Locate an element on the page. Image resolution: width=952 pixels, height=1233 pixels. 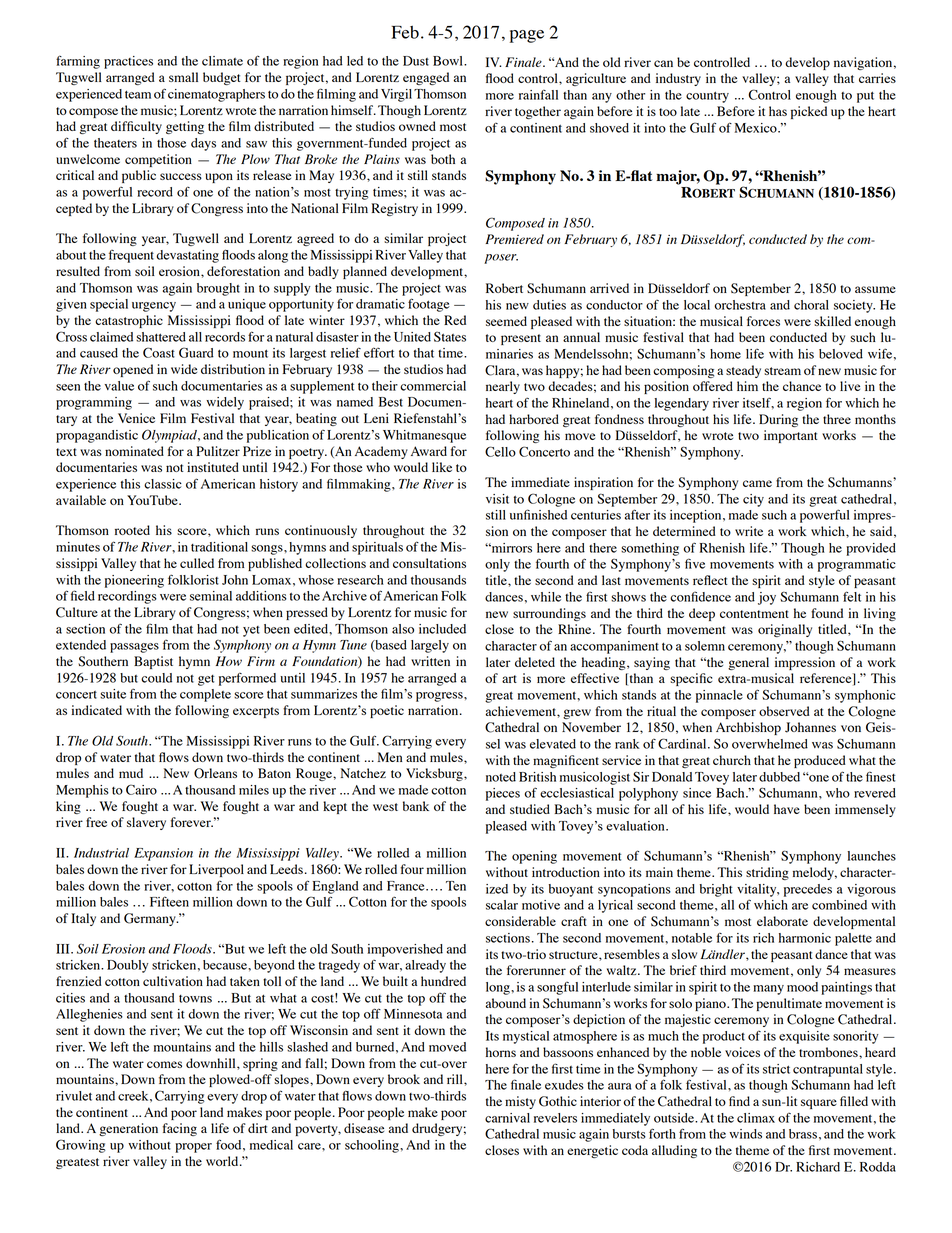
During is located at coordinates (778, 420).
